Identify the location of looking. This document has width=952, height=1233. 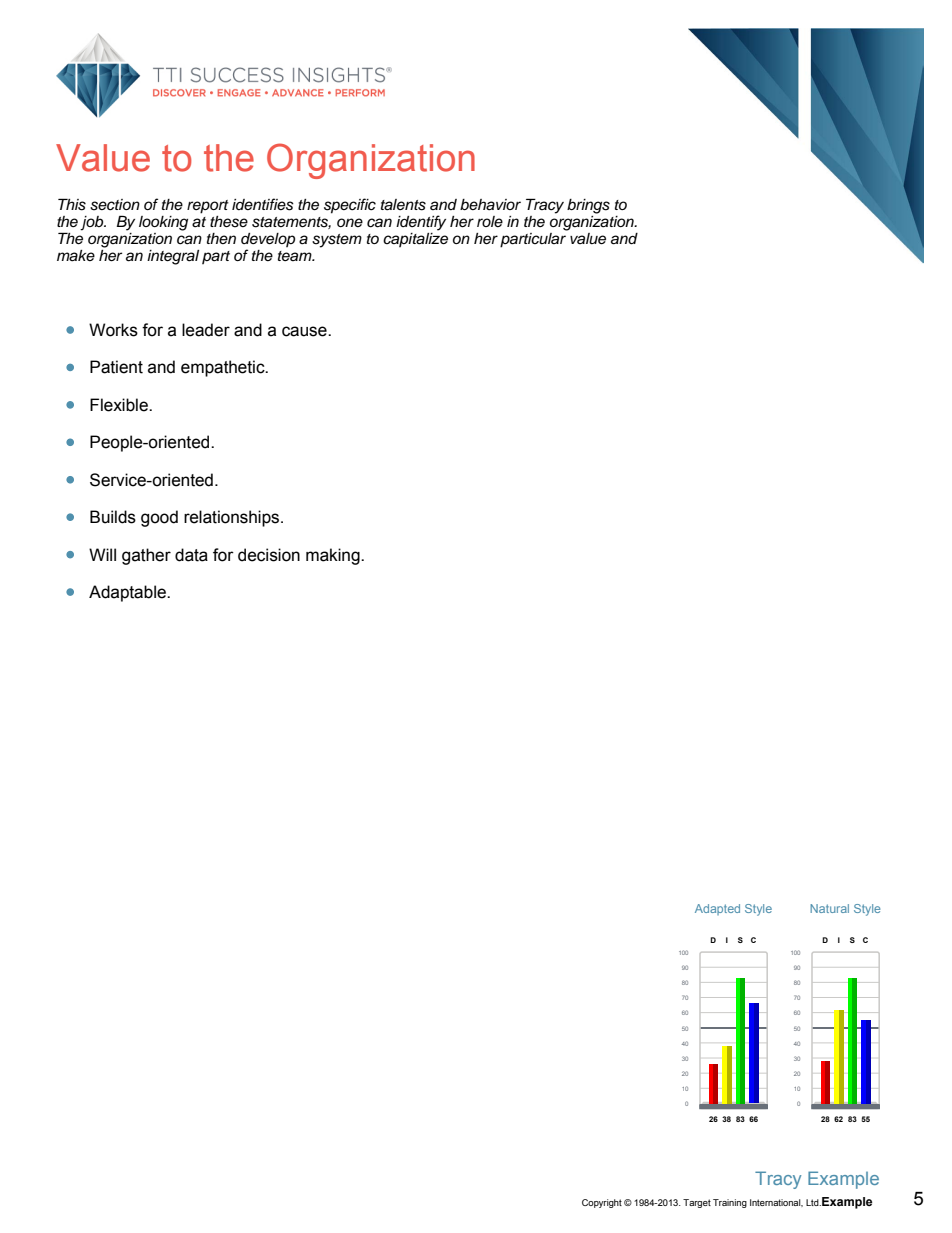
(163, 223).
